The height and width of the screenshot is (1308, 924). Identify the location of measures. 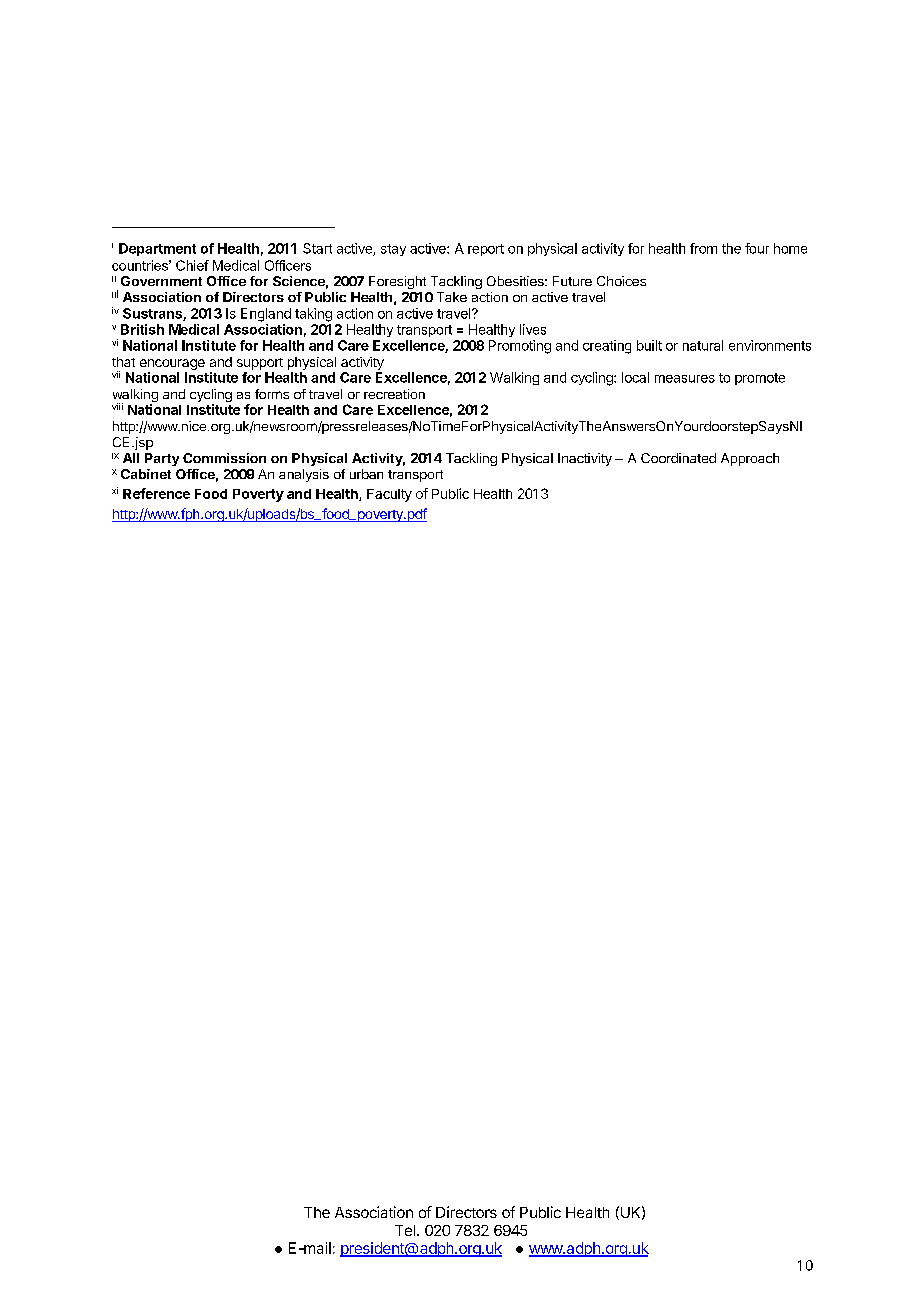
(685, 379).
